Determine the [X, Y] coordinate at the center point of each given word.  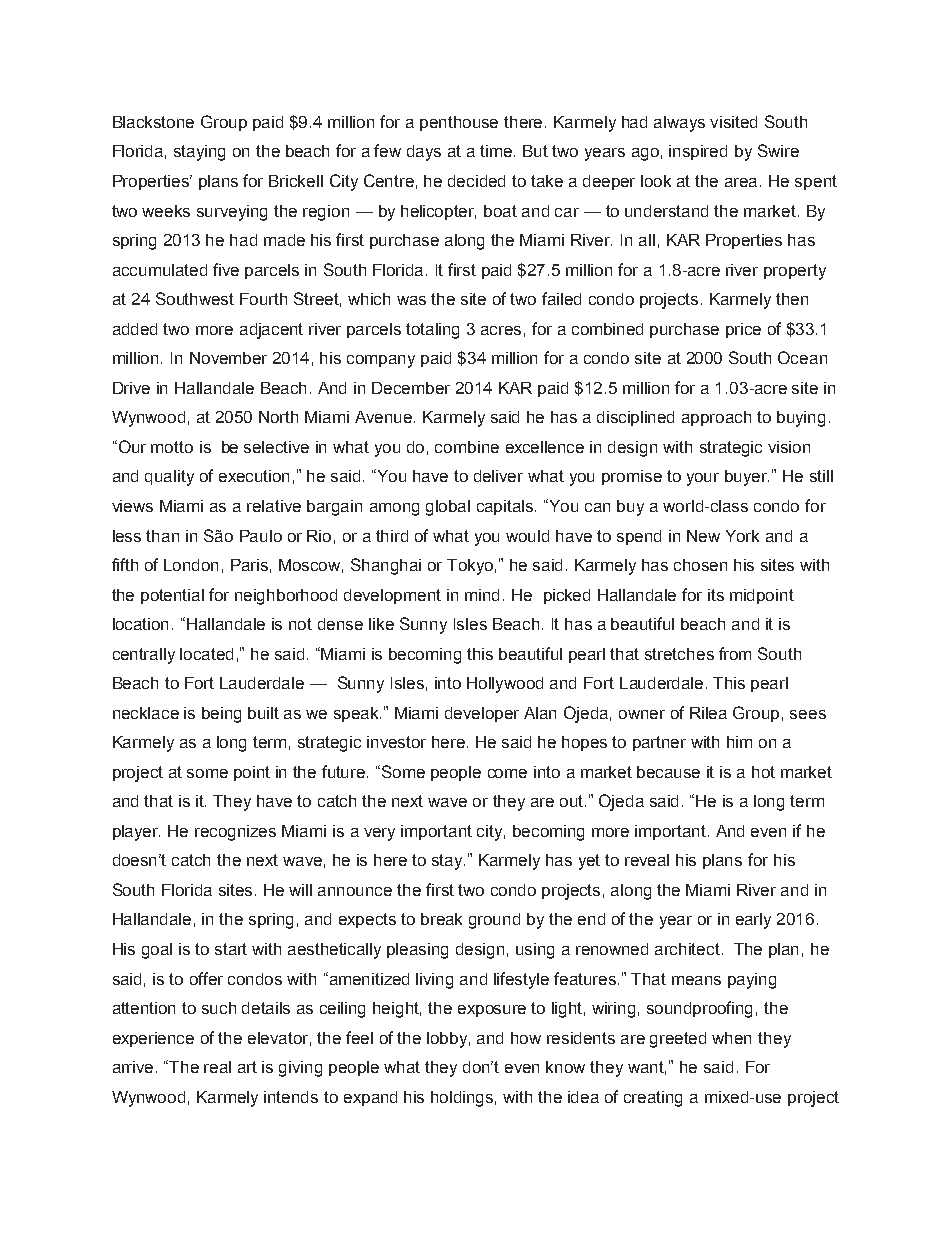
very [379, 834]
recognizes [235, 833]
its [716, 595]
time [497, 151]
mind [482, 595]
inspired [698, 152]
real [217, 1067]
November [228, 358]
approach [716, 418]
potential [172, 596]
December [411, 388]
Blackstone [153, 122]
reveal [647, 860]
